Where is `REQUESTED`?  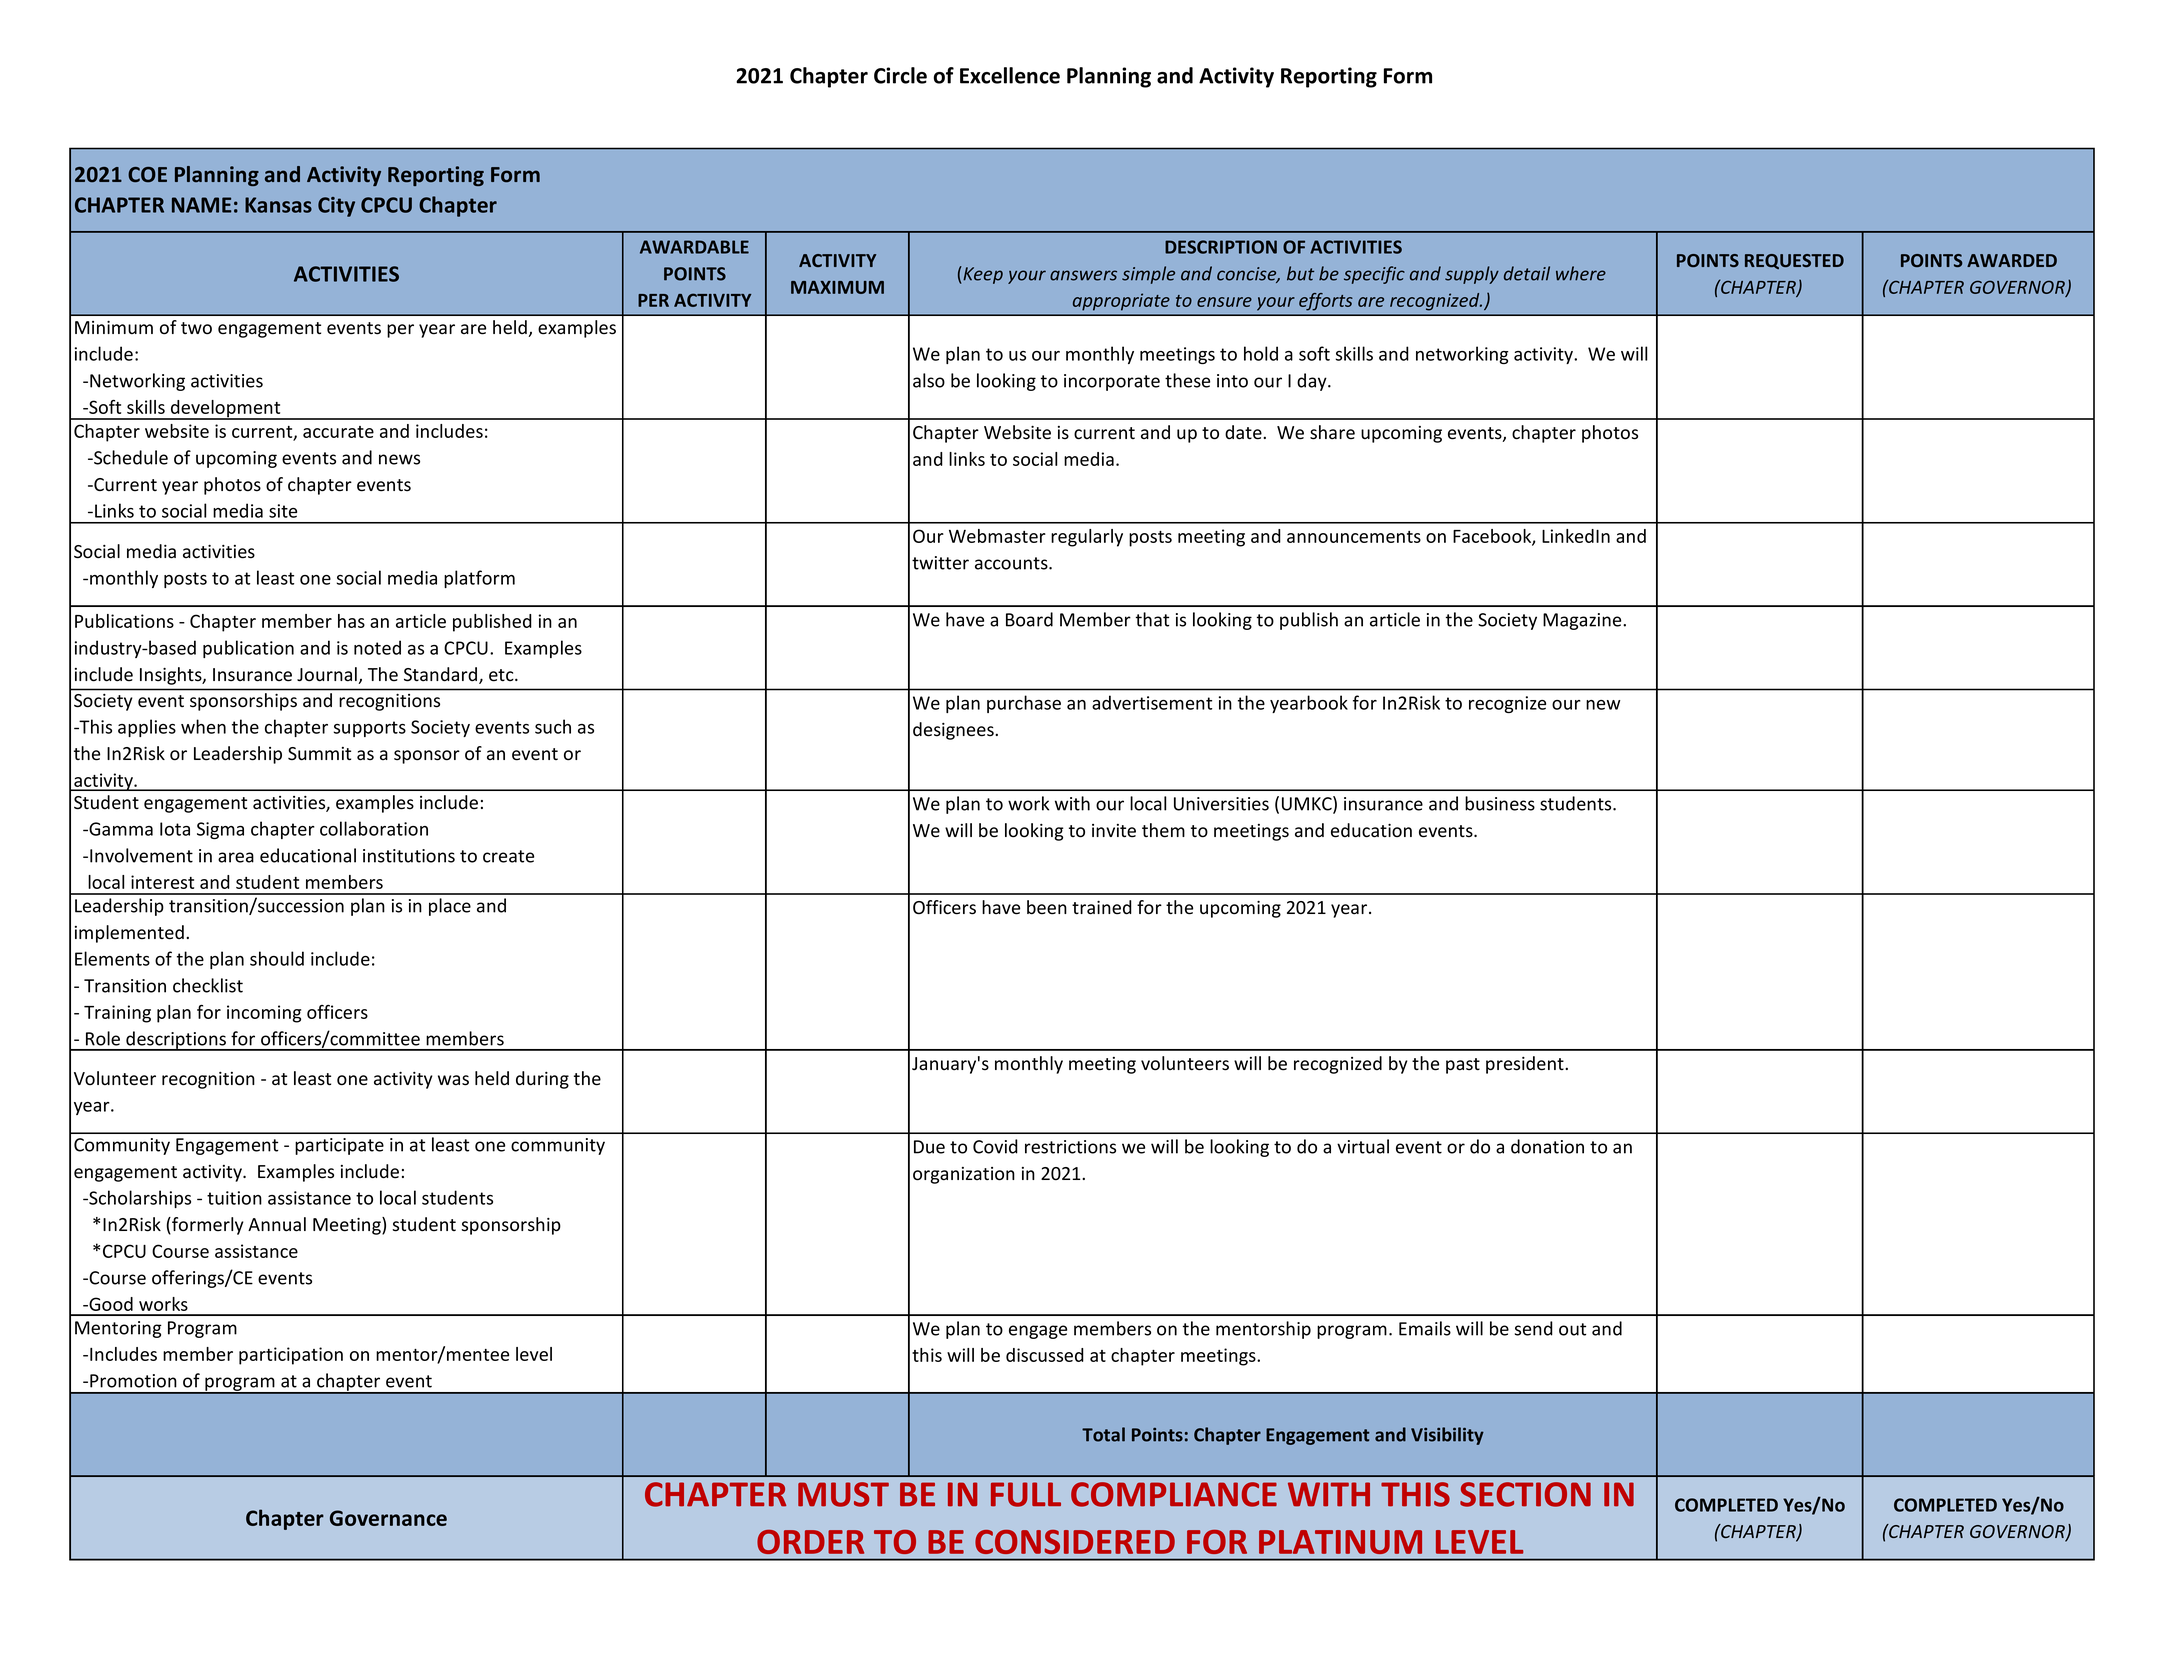
REQUESTED is located at coordinates (1794, 261).
